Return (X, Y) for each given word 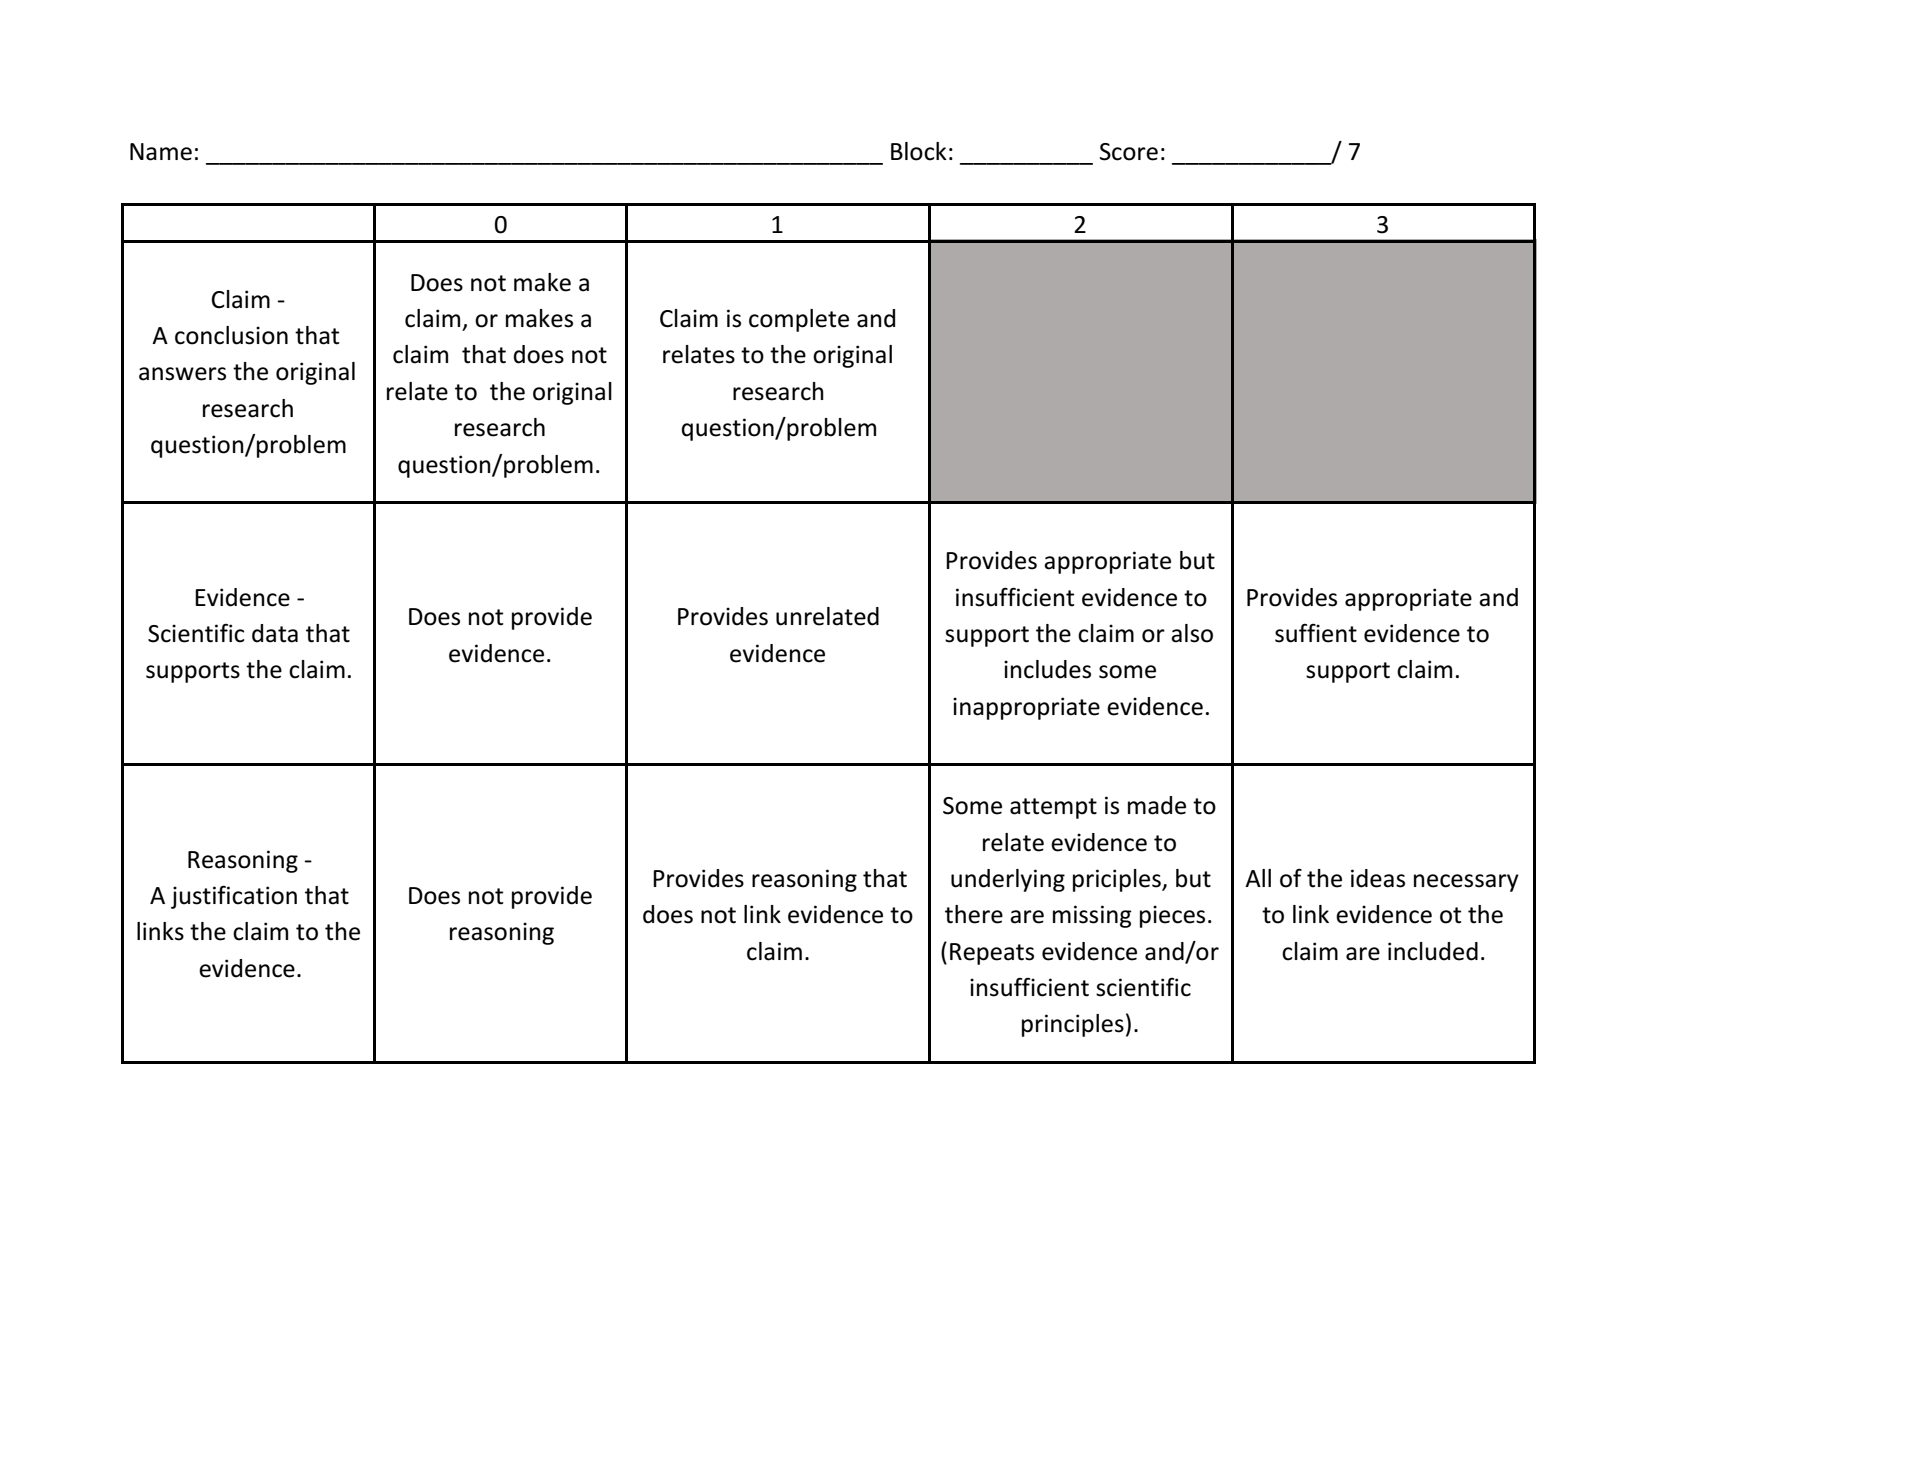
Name (161, 152)
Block (919, 151)
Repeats (992, 954)
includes (1047, 669)
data (275, 633)
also (1192, 633)
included (1433, 951)
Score (1129, 152)
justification (234, 897)
